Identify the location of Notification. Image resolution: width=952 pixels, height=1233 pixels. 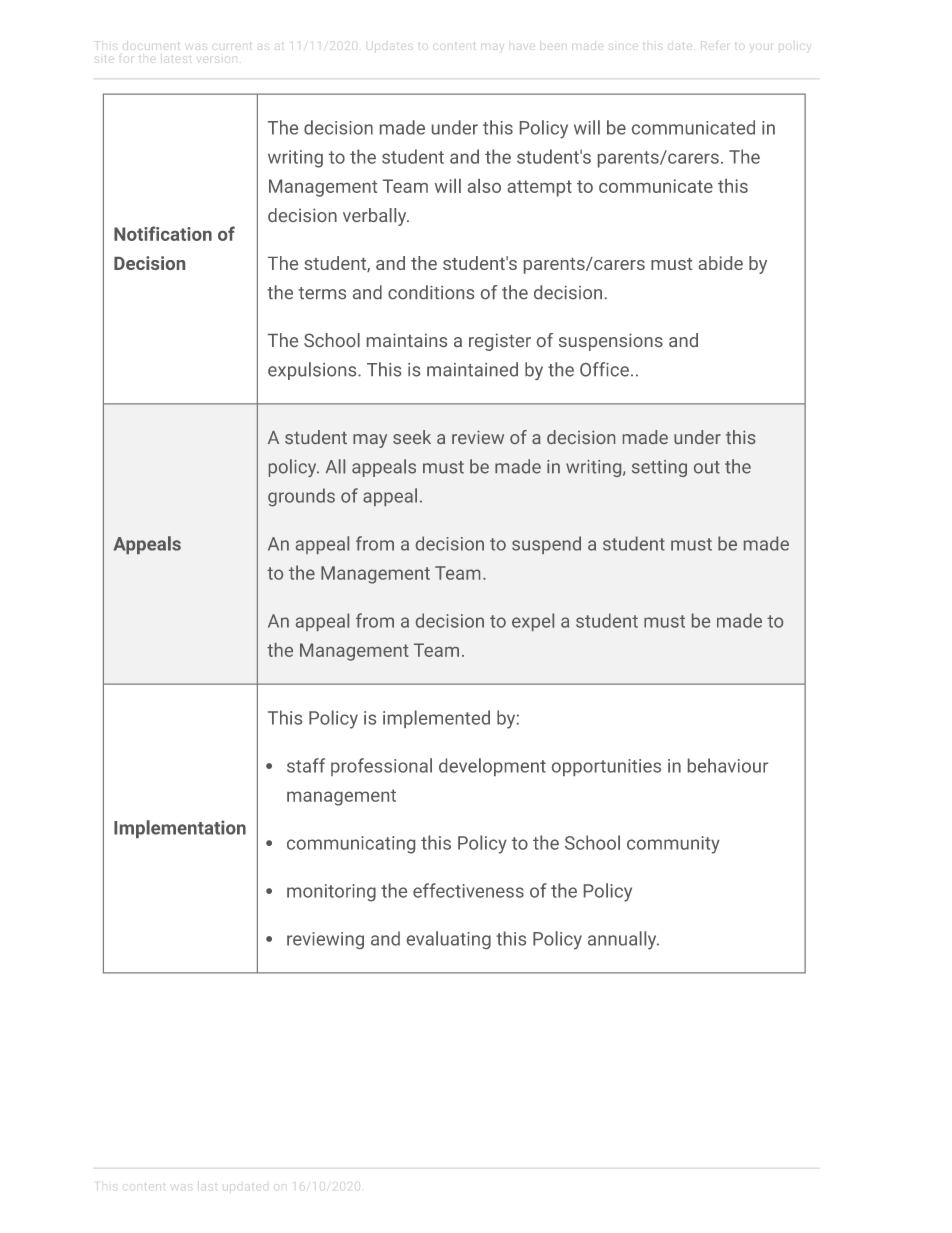
(163, 233).
